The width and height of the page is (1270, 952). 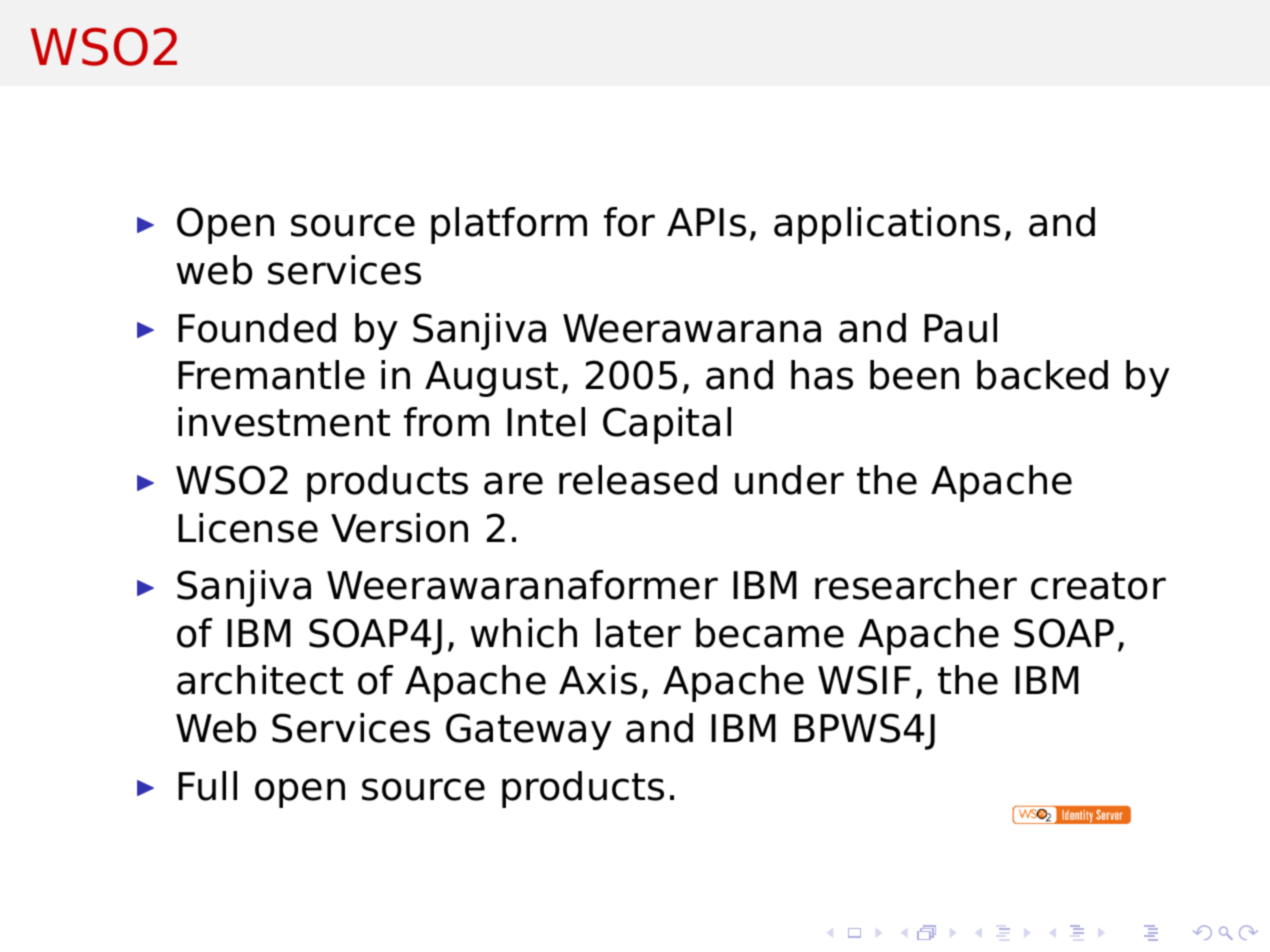 What do you see at coordinates (509, 225) in the page?
I see `platform` at bounding box center [509, 225].
